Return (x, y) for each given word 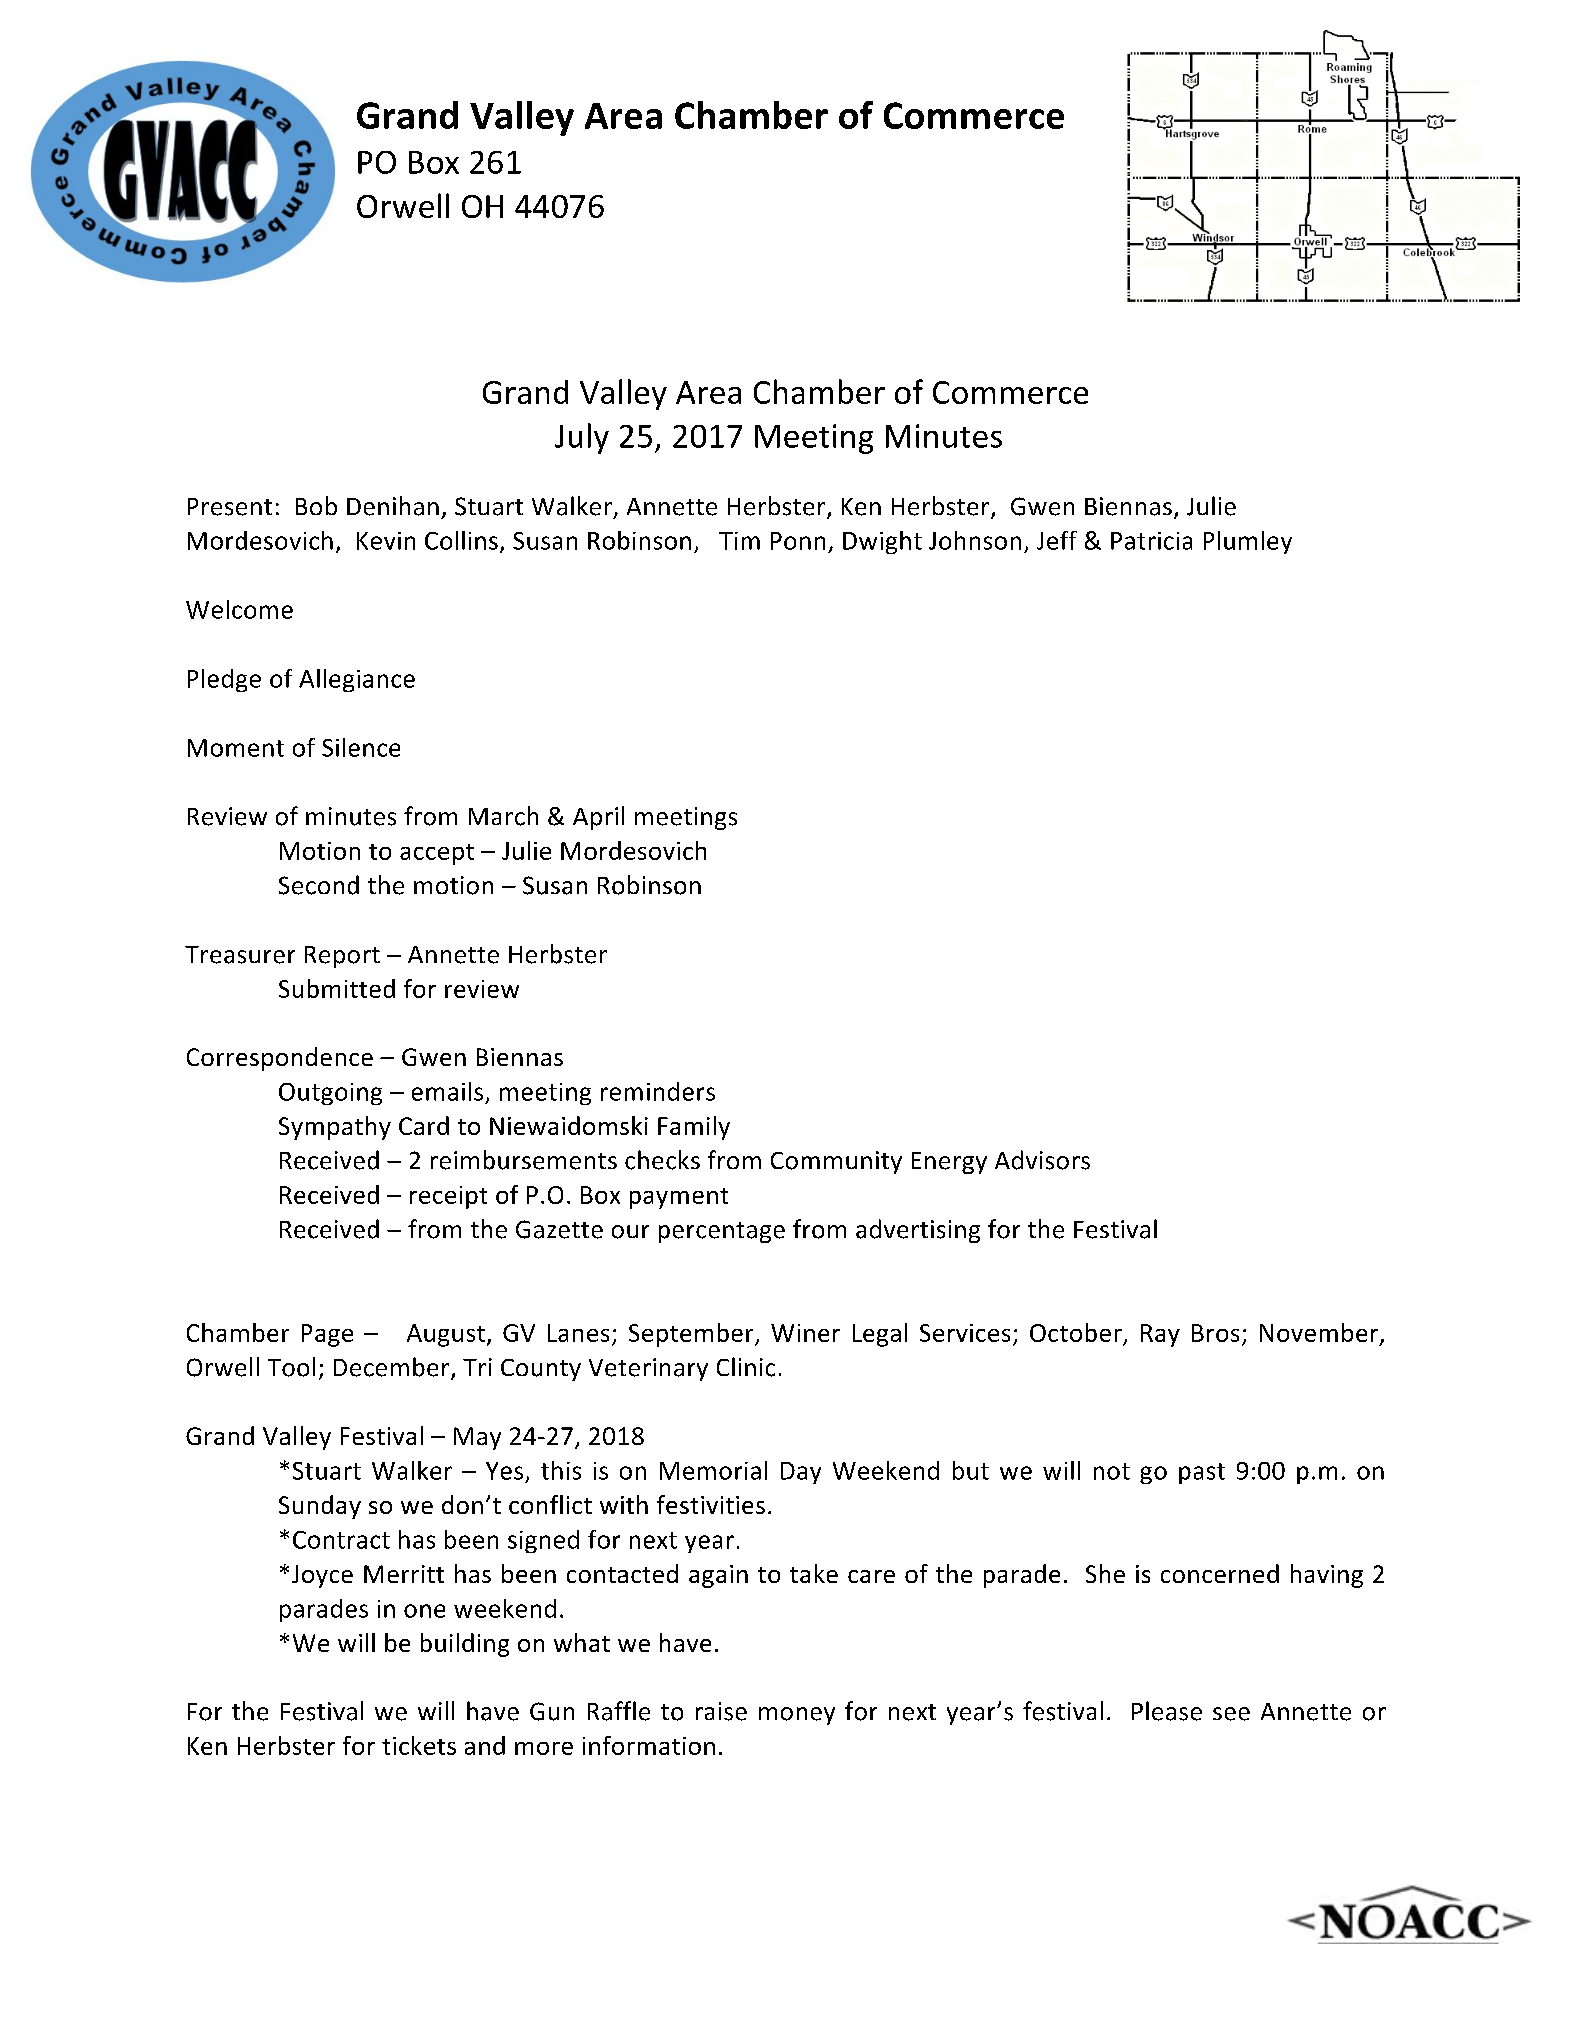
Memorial (713, 1470)
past (1202, 1473)
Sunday (320, 1507)
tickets (419, 1745)
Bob (316, 505)
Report (342, 957)
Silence (361, 747)
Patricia (1151, 541)
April (598, 818)
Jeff (1057, 540)
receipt (448, 1197)
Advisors (1042, 1160)
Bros (1215, 1333)
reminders (658, 1091)
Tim (739, 541)
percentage (722, 1232)
